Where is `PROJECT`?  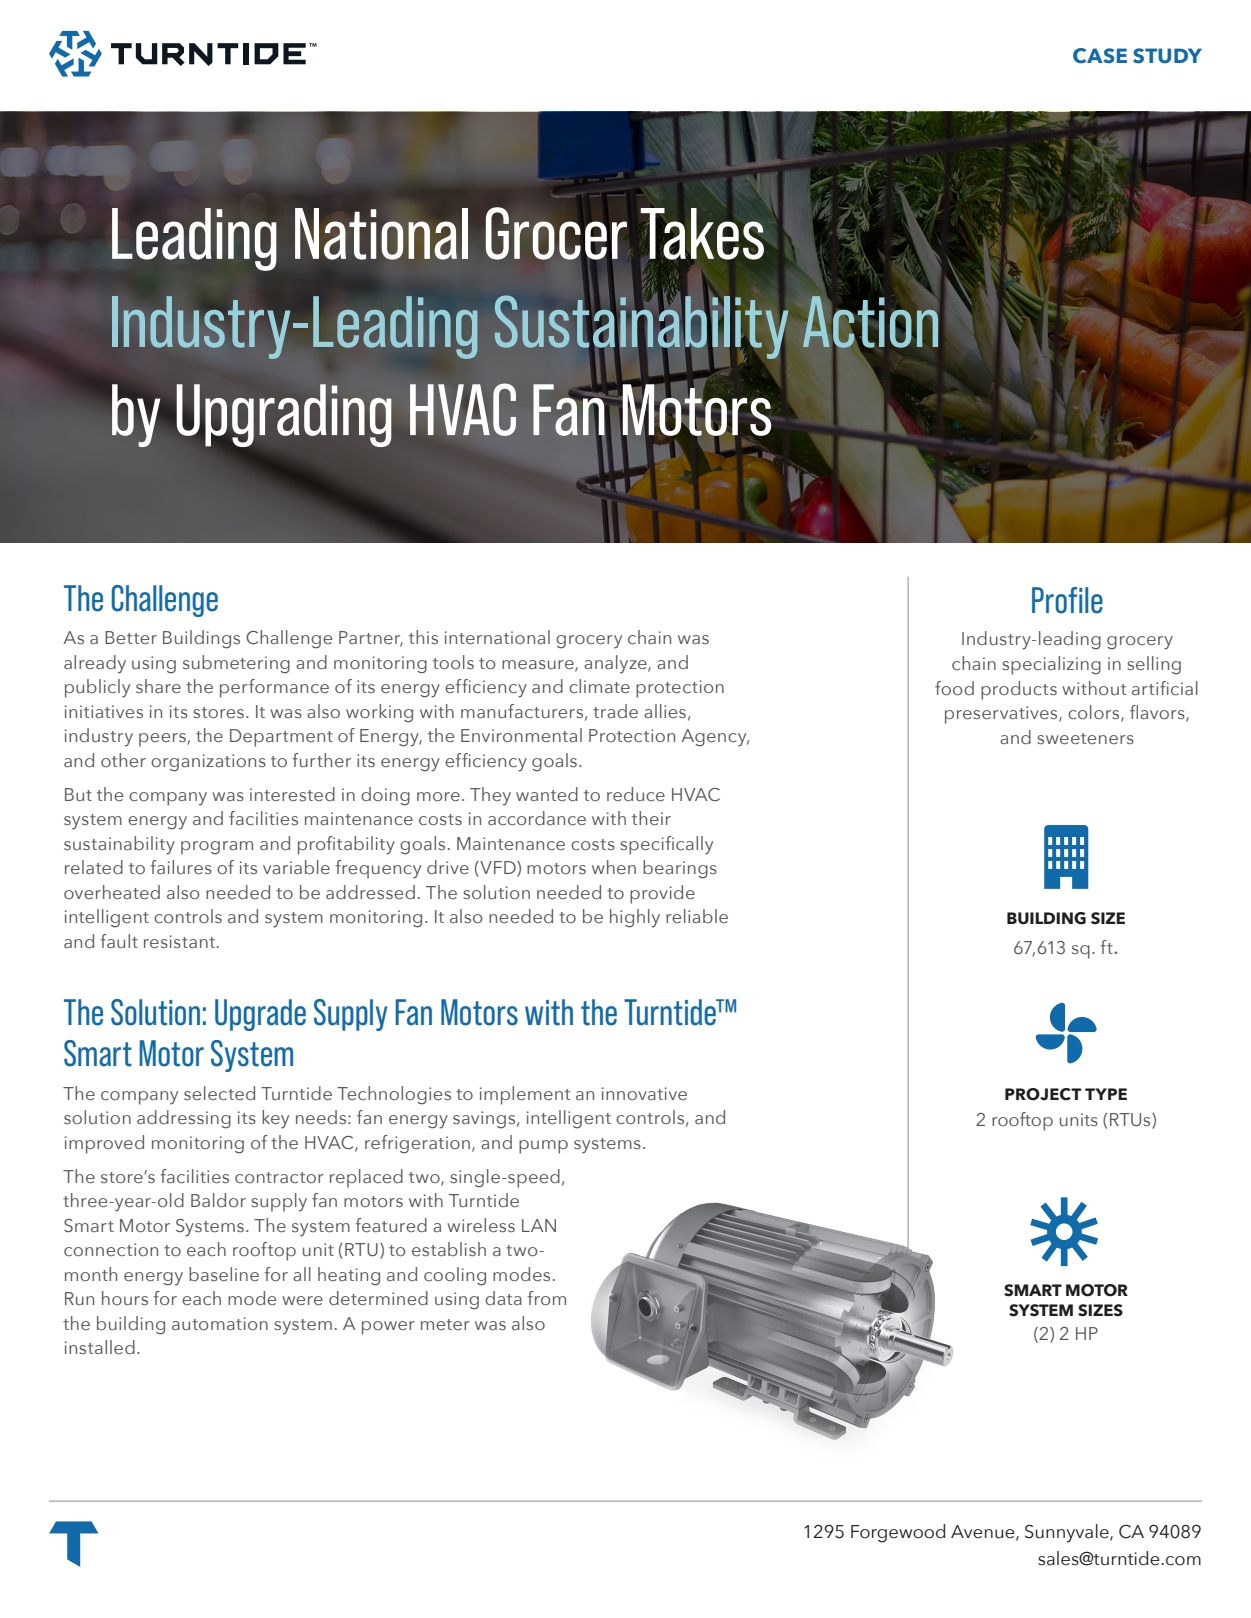 PROJECT is located at coordinates (1043, 1094).
